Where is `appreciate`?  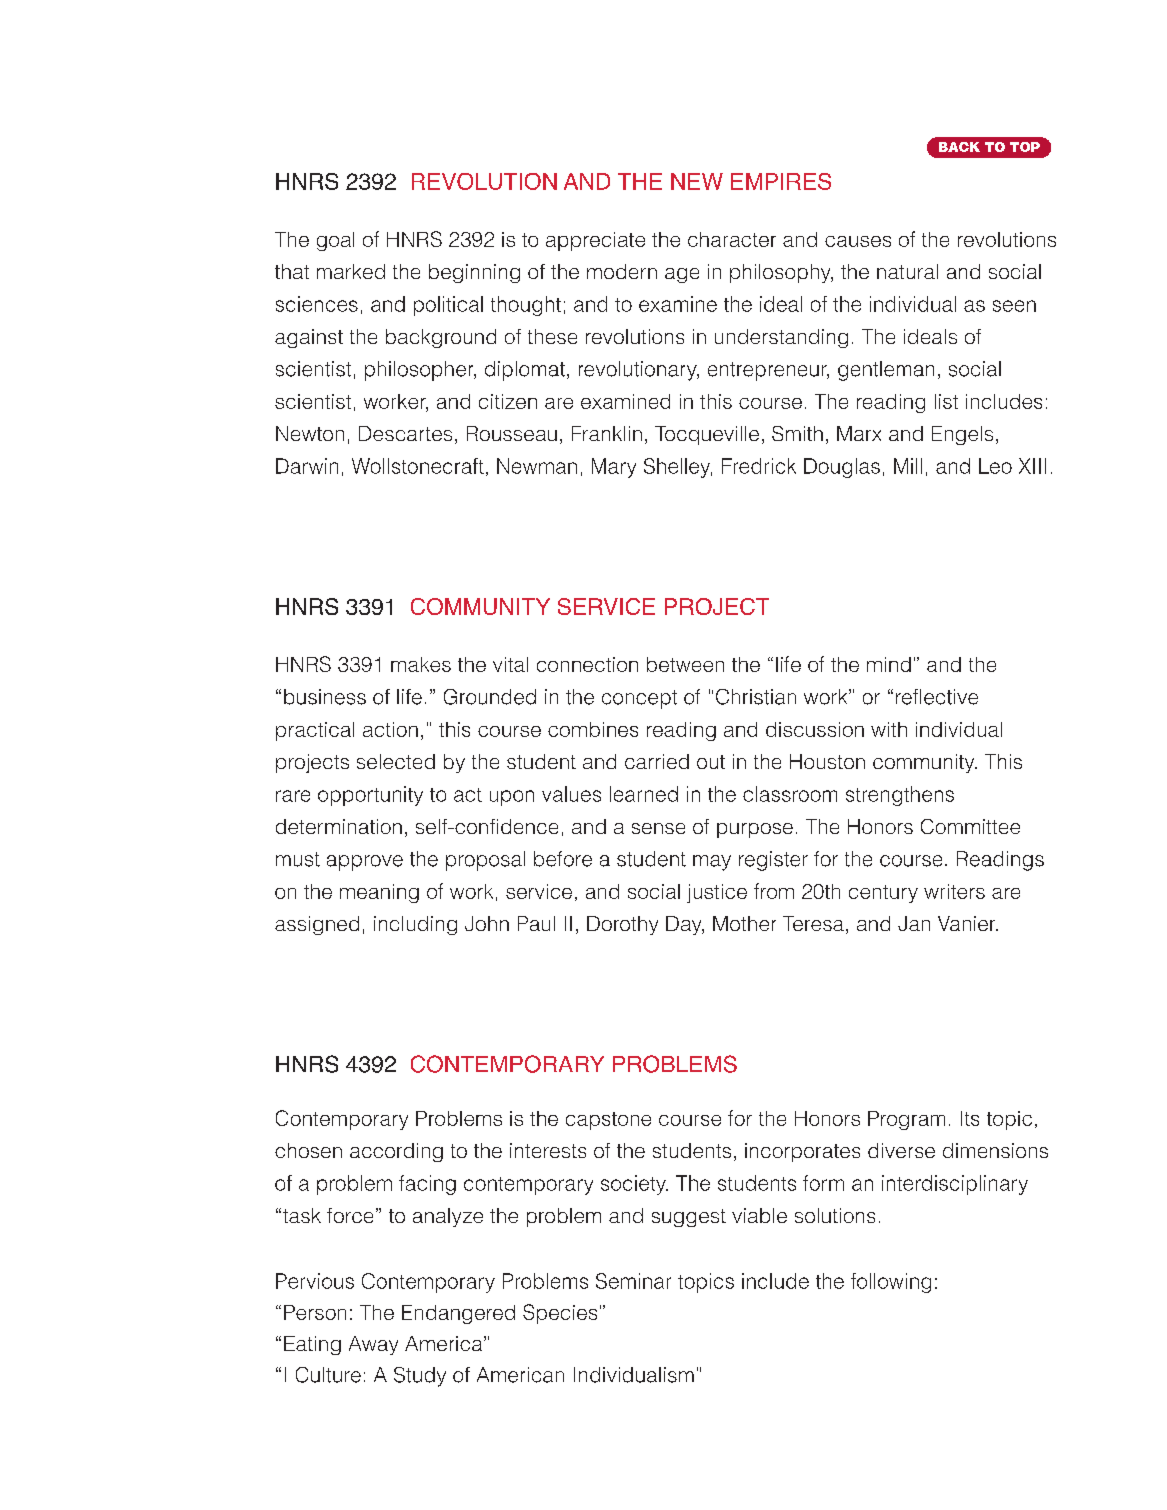
appreciate is located at coordinates (595, 241).
